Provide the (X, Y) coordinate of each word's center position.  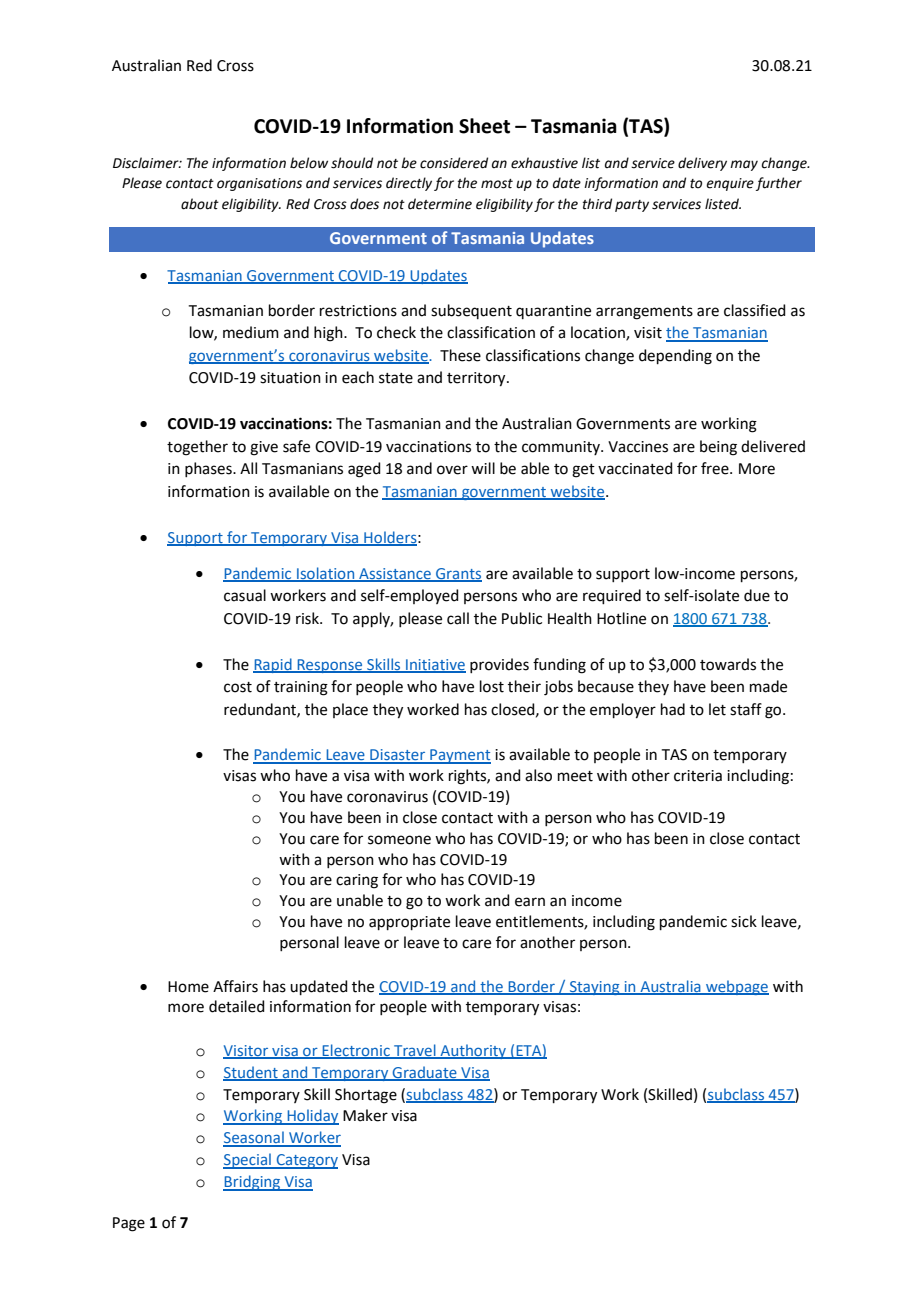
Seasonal (254, 1138)
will (483, 468)
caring (357, 881)
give (264, 448)
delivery (702, 164)
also (538, 775)
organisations (259, 184)
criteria (698, 776)
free (716, 468)
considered (454, 163)
